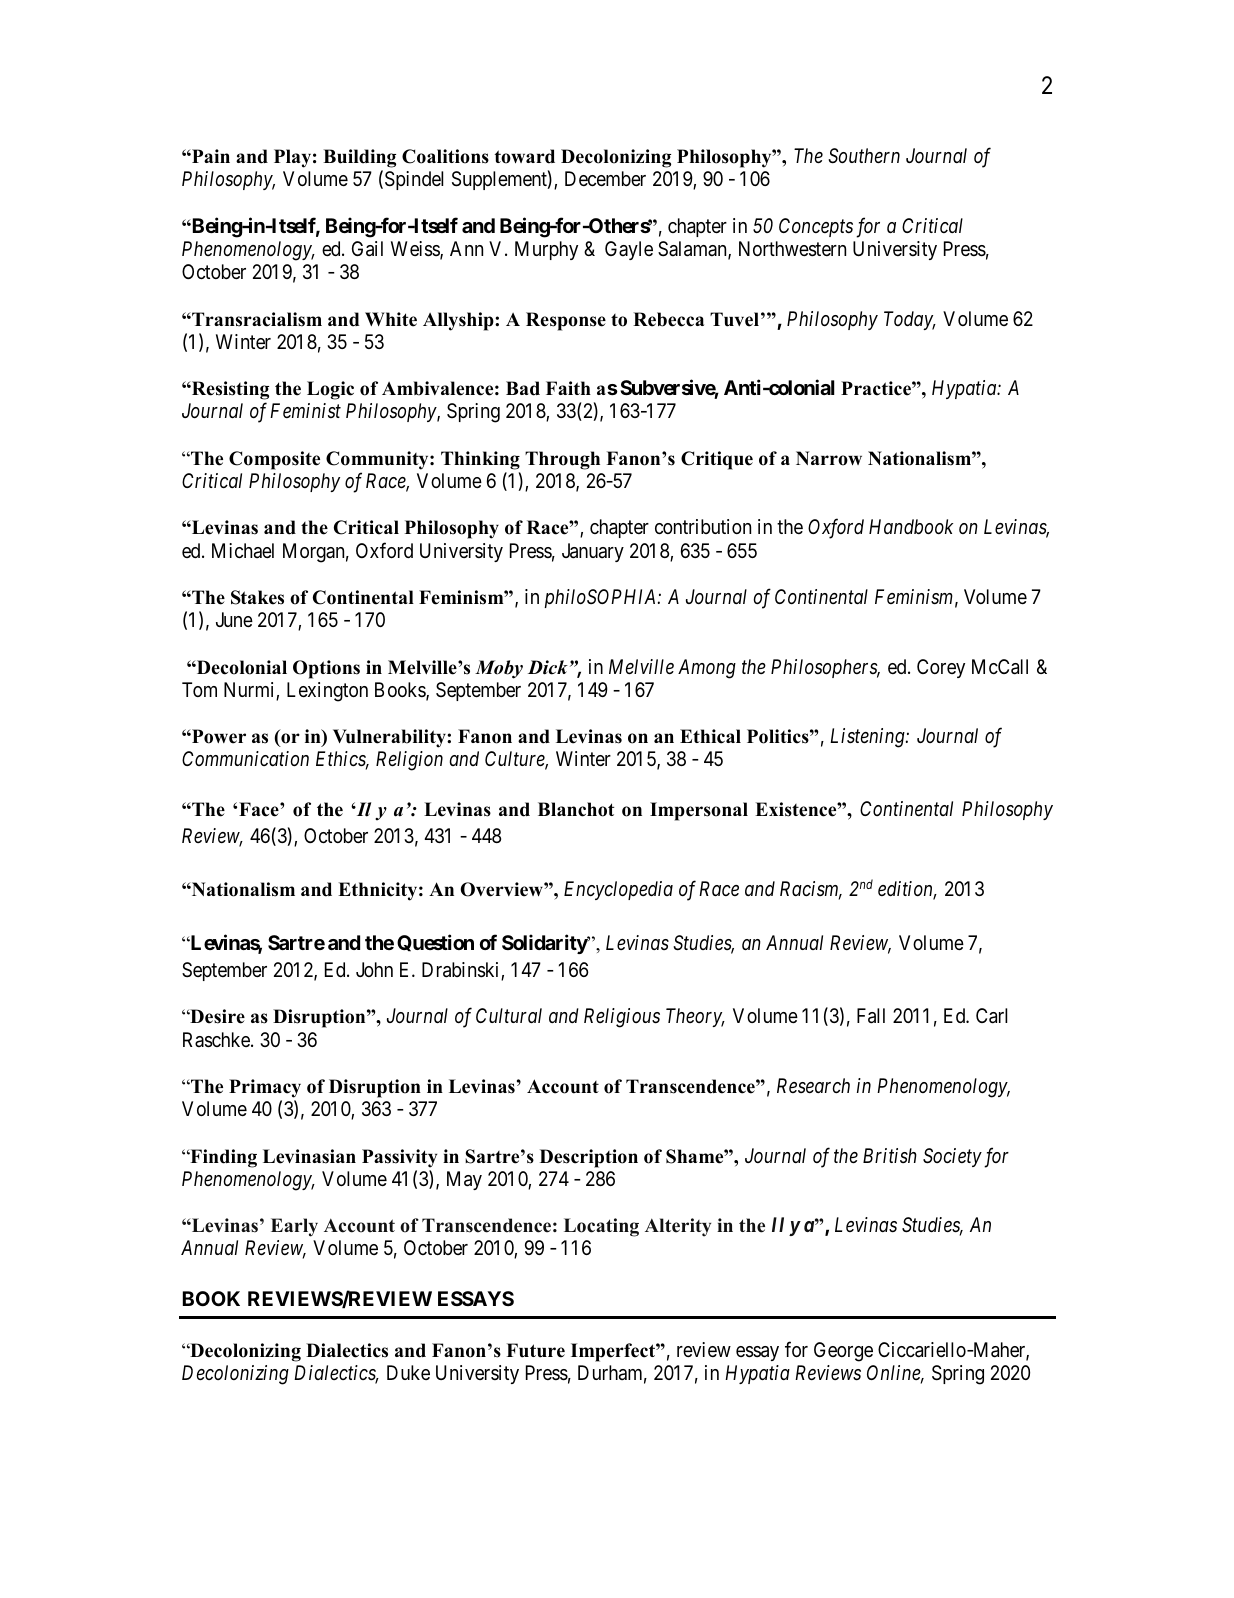  What do you see at coordinates (605, 178) in the screenshot?
I see `December` at bounding box center [605, 178].
